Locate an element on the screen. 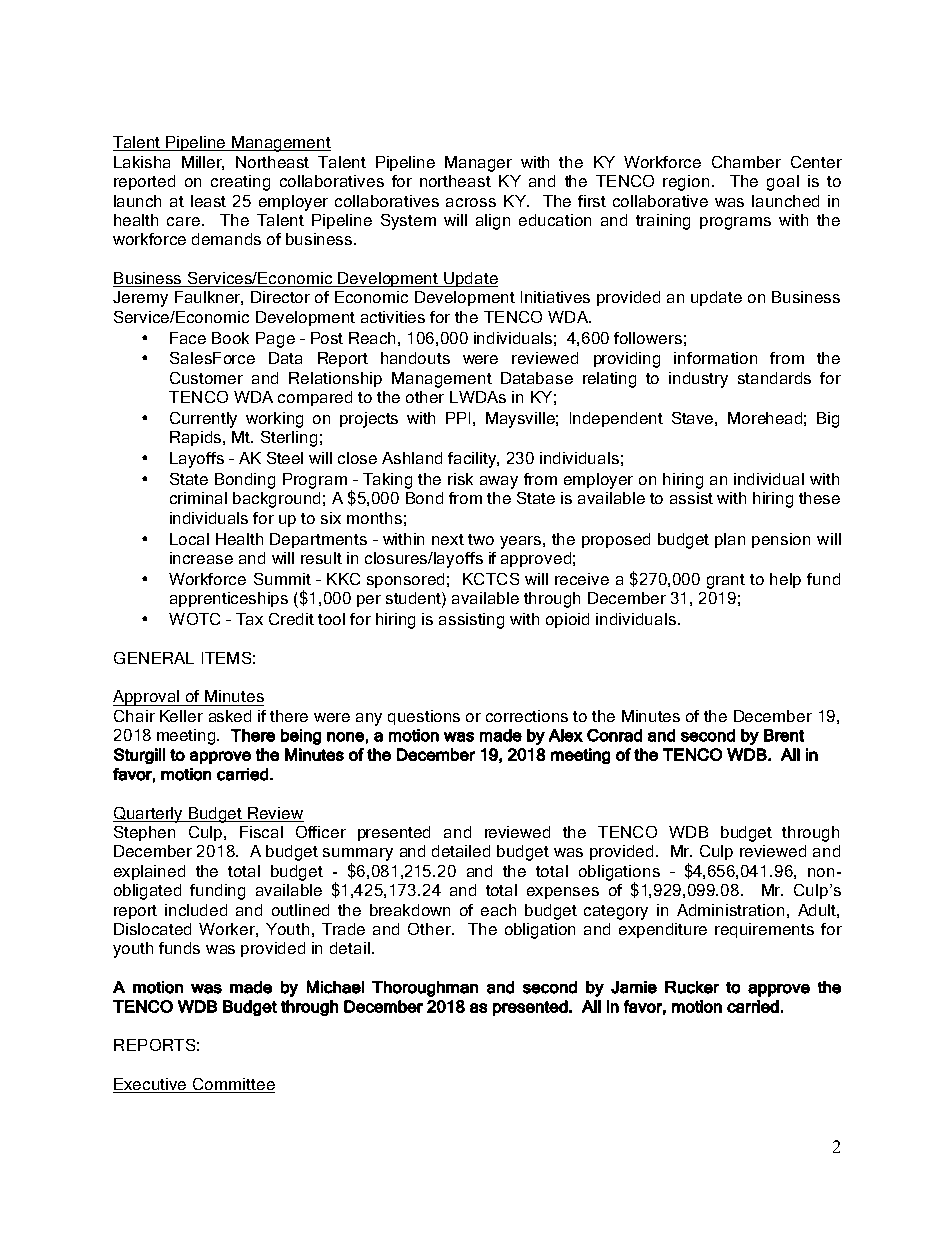  asked is located at coordinates (230, 716).
